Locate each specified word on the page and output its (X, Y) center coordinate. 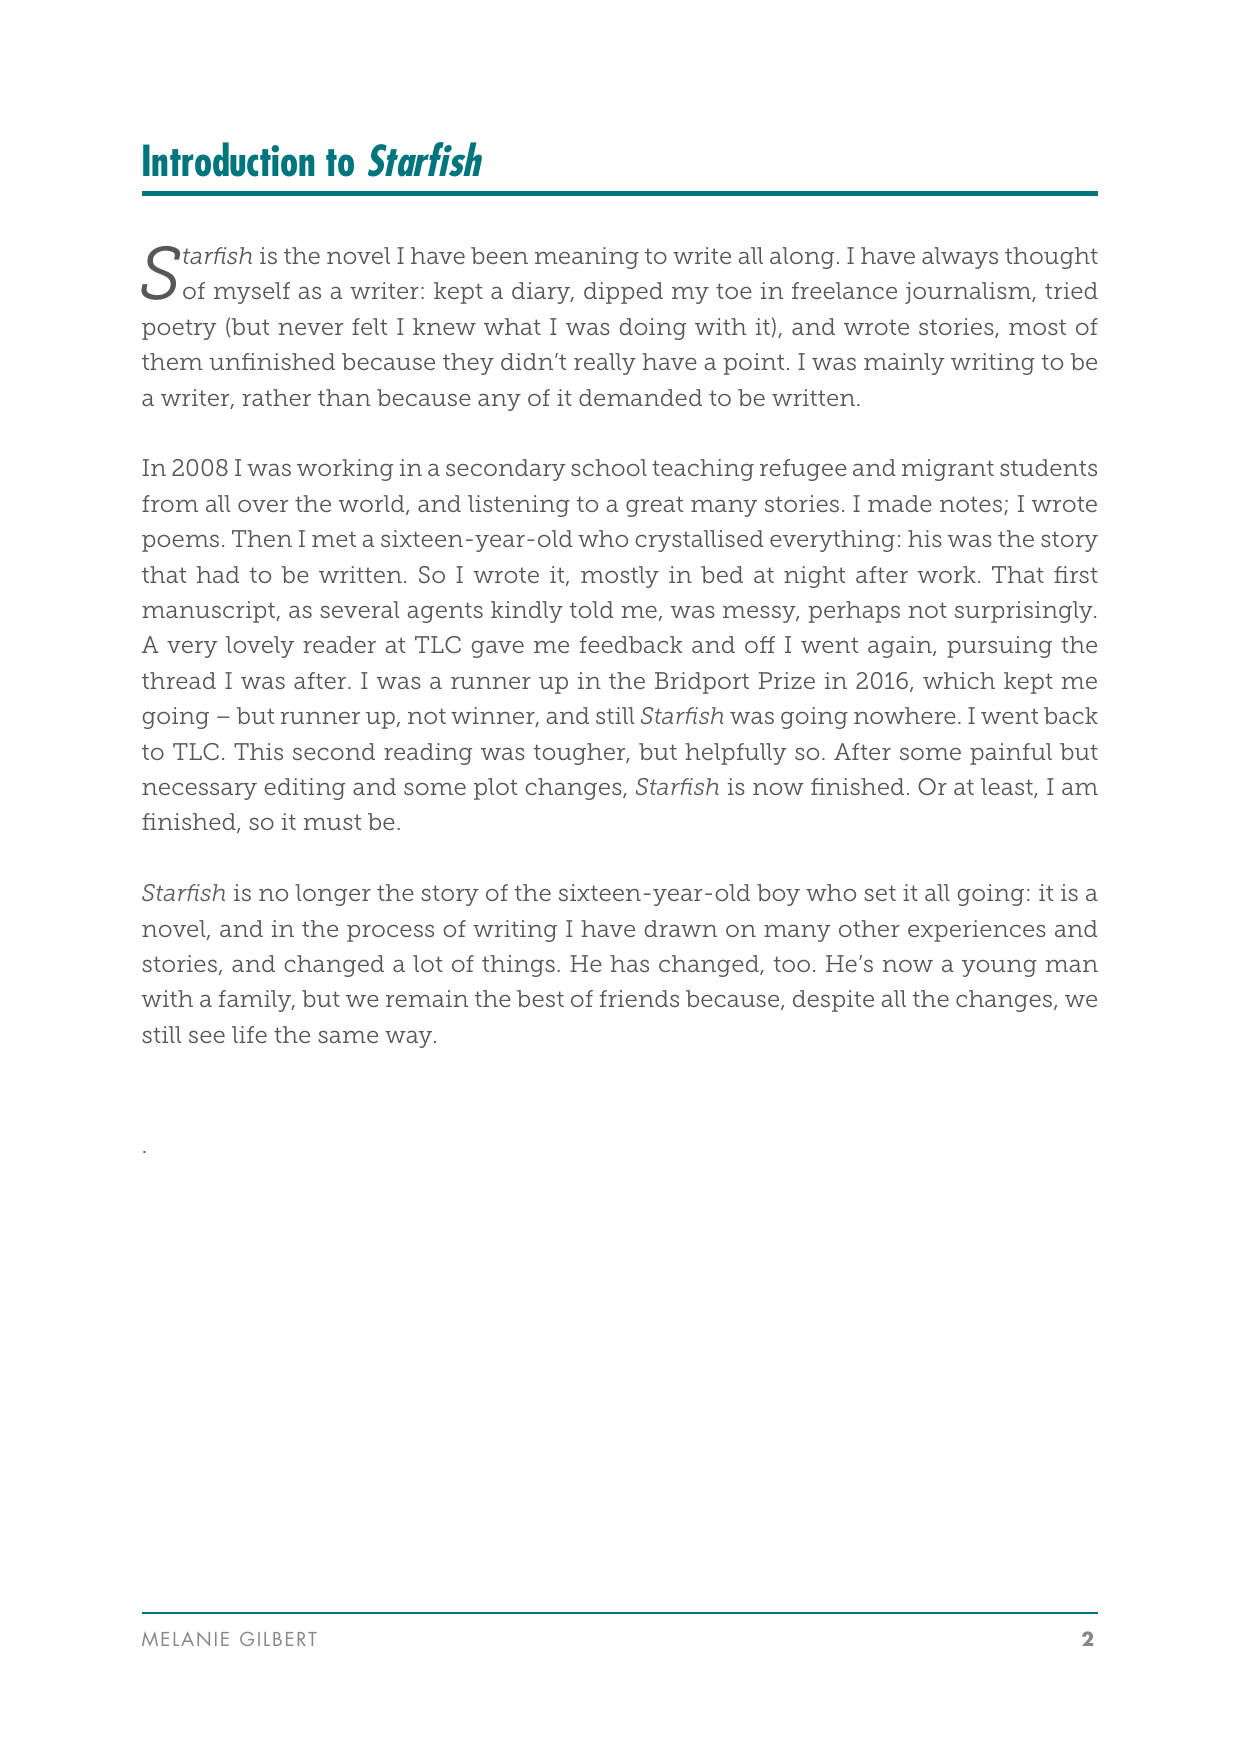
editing (304, 789)
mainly (904, 364)
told (591, 609)
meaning (587, 258)
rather (276, 397)
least (1008, 788)
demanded (640, 397)
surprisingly (1025, 612)
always (960, 258)
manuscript (210, 612)
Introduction (228, 159)
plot (495, 789)
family (256, 1001)
